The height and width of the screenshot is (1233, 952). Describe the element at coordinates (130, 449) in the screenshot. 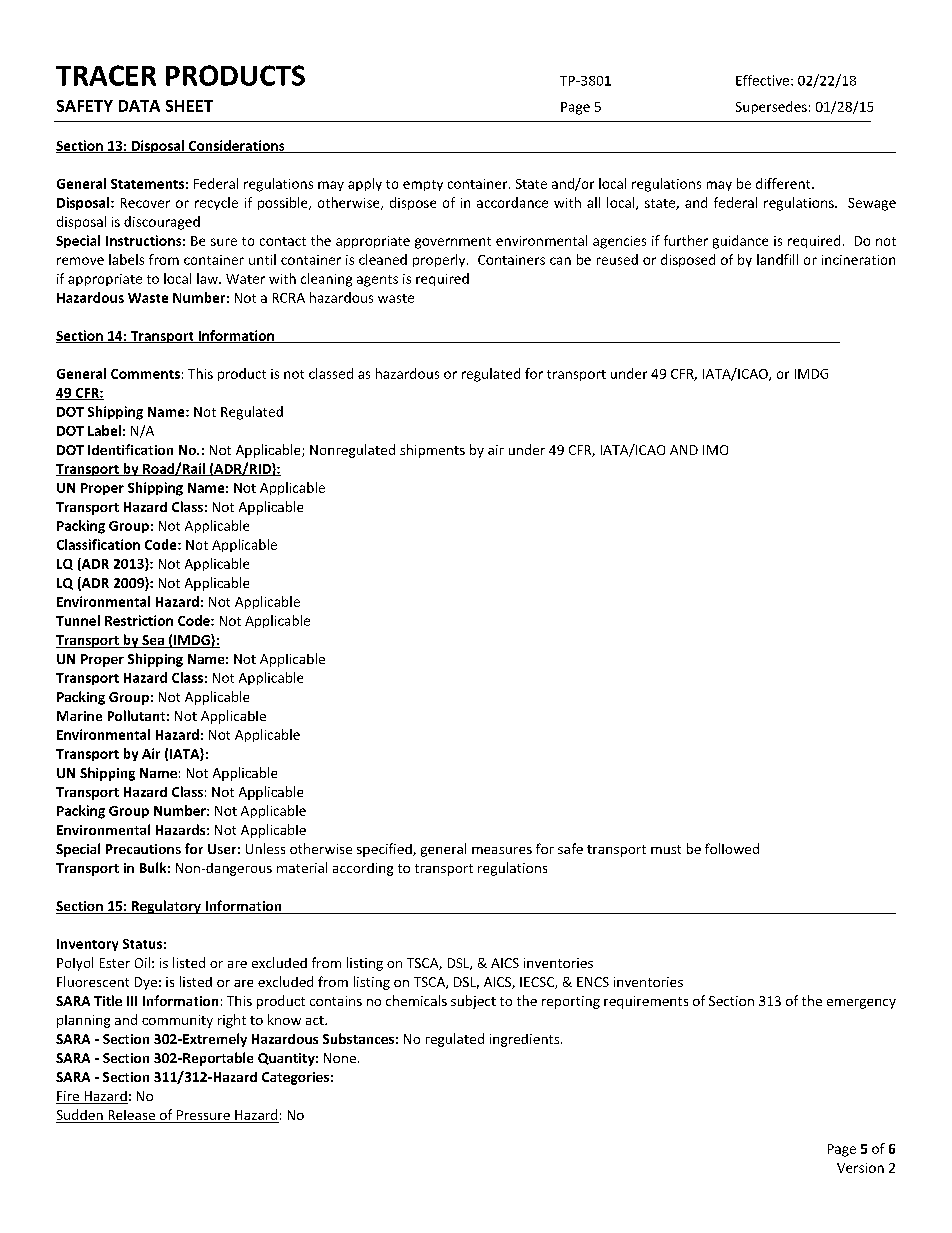

I see `Identification` at that location.
